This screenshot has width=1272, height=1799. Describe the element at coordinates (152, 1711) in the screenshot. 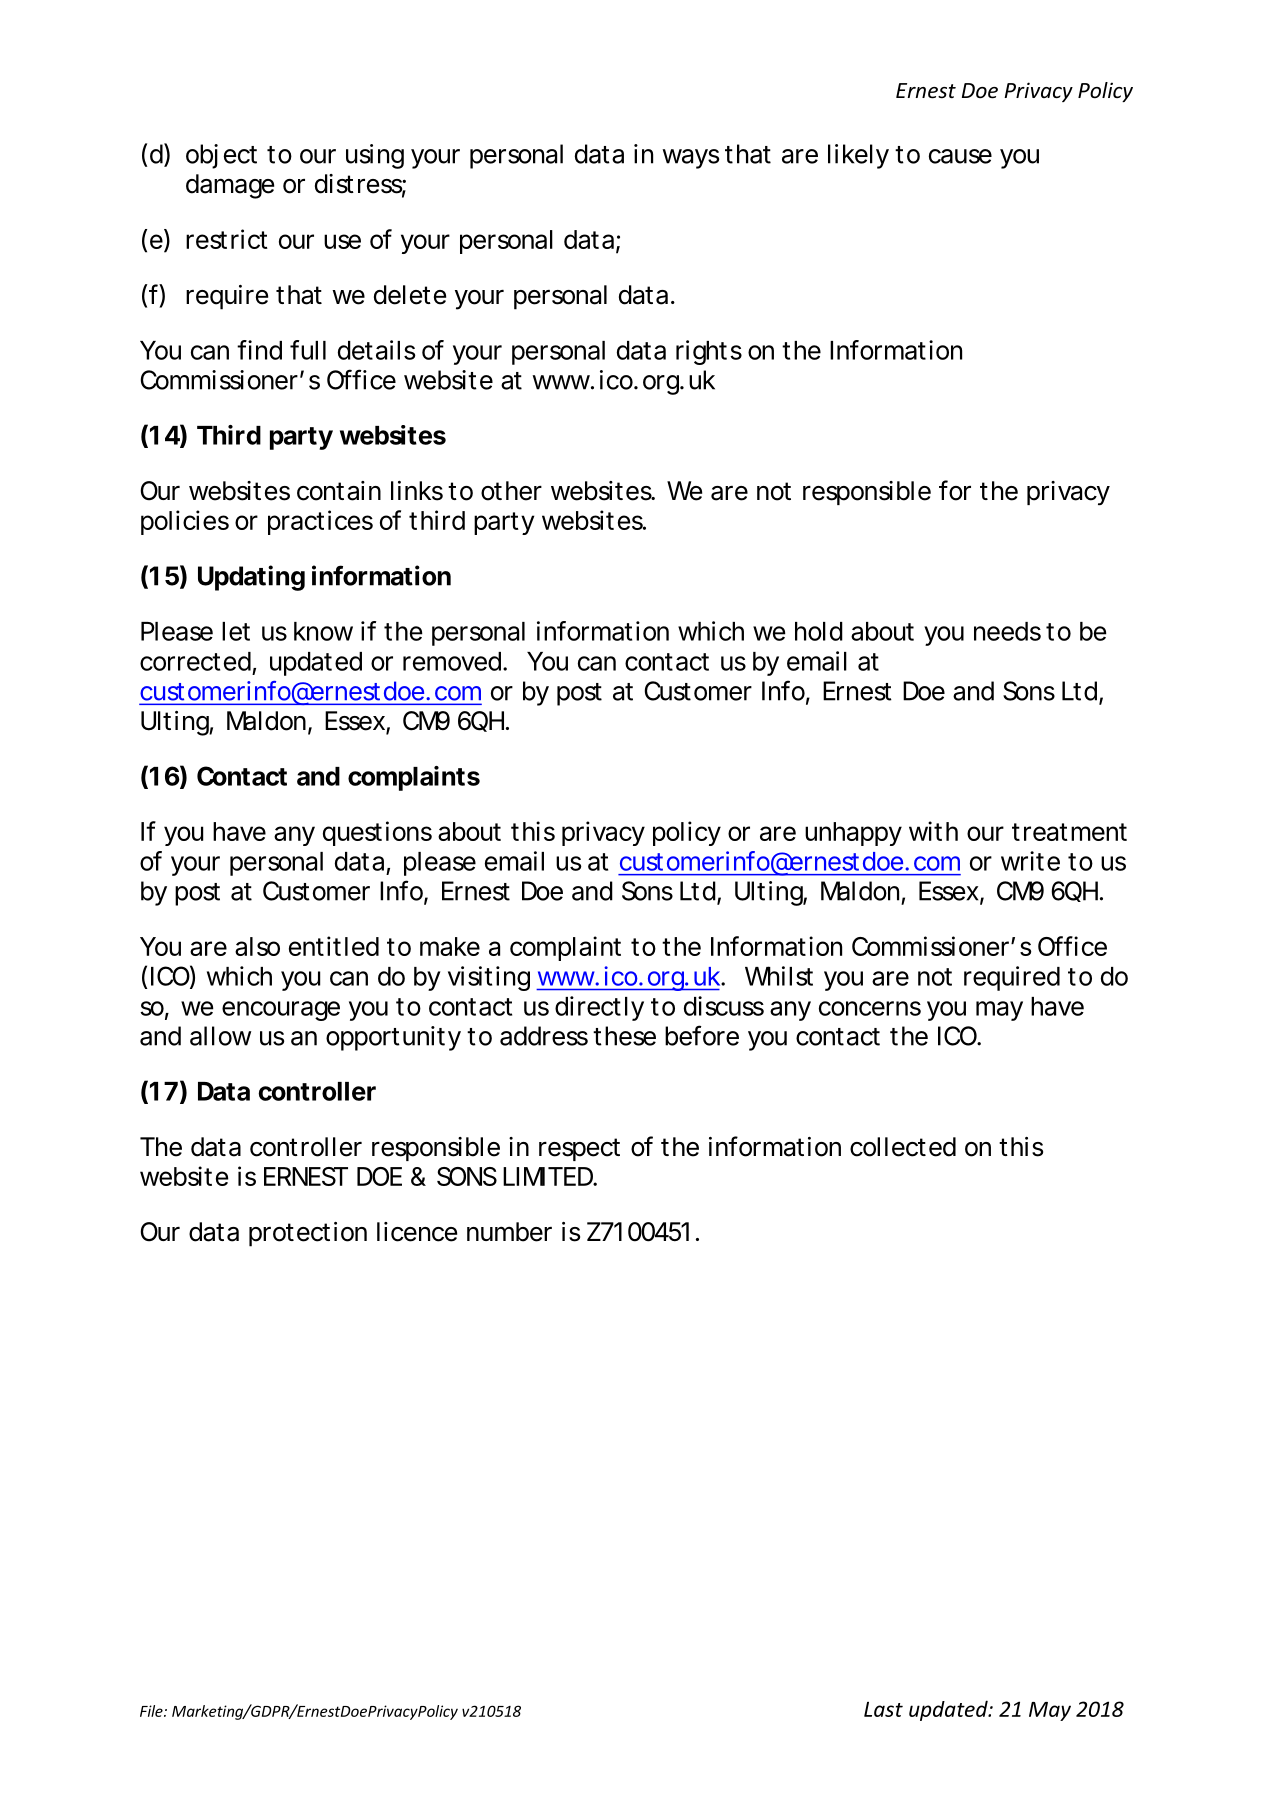

I see `File` at that location.
